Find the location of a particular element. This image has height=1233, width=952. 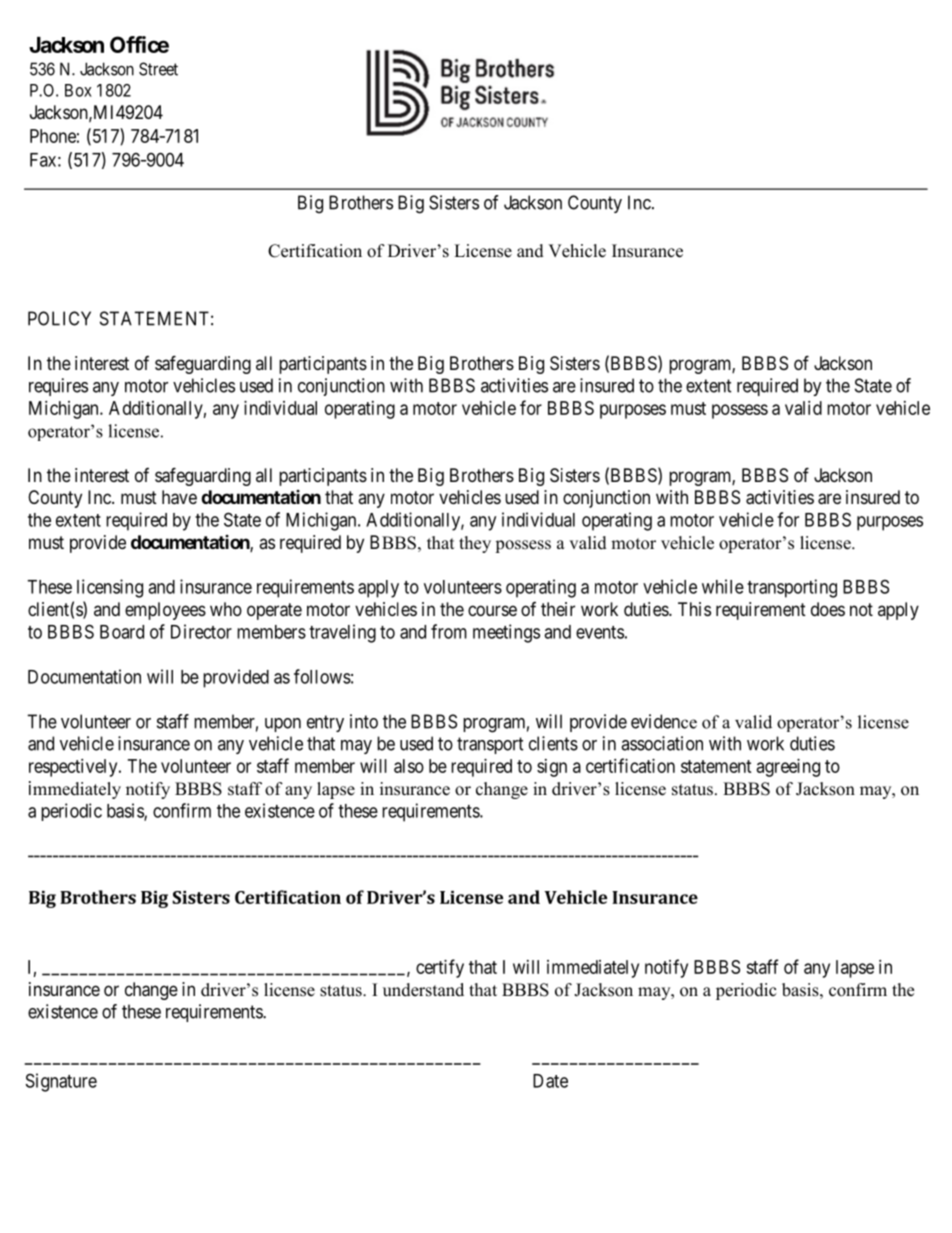

requires is located at coordinates (58, 387).
